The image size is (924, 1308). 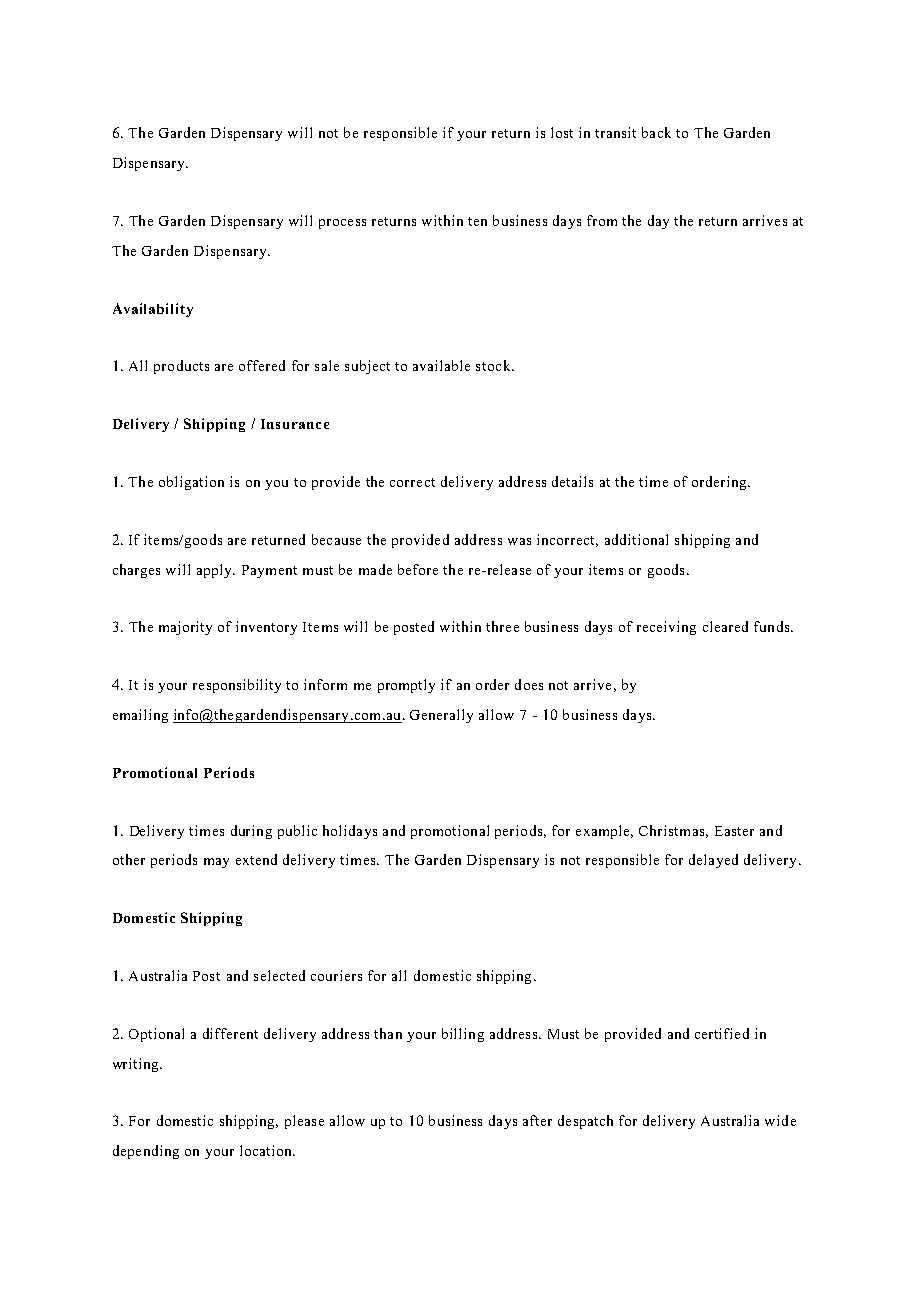 I want to click on location, so click(x=267, y=1150).
